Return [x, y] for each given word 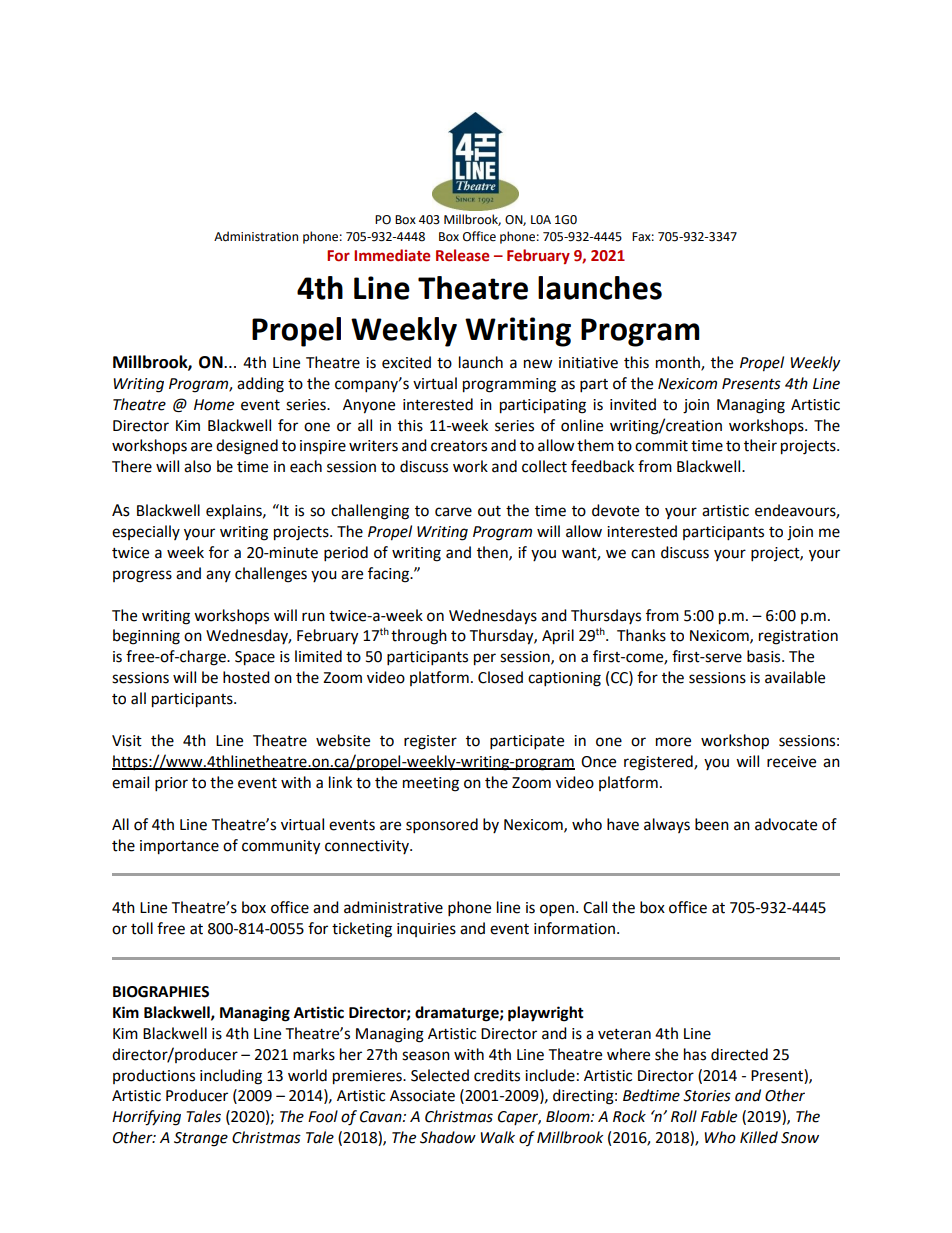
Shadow [448, 1137]
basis [765, 656]
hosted [246, 677]
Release [462, 255]
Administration [256, 236]
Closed [500, 677]
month [679, 363]
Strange [201, 1139]
